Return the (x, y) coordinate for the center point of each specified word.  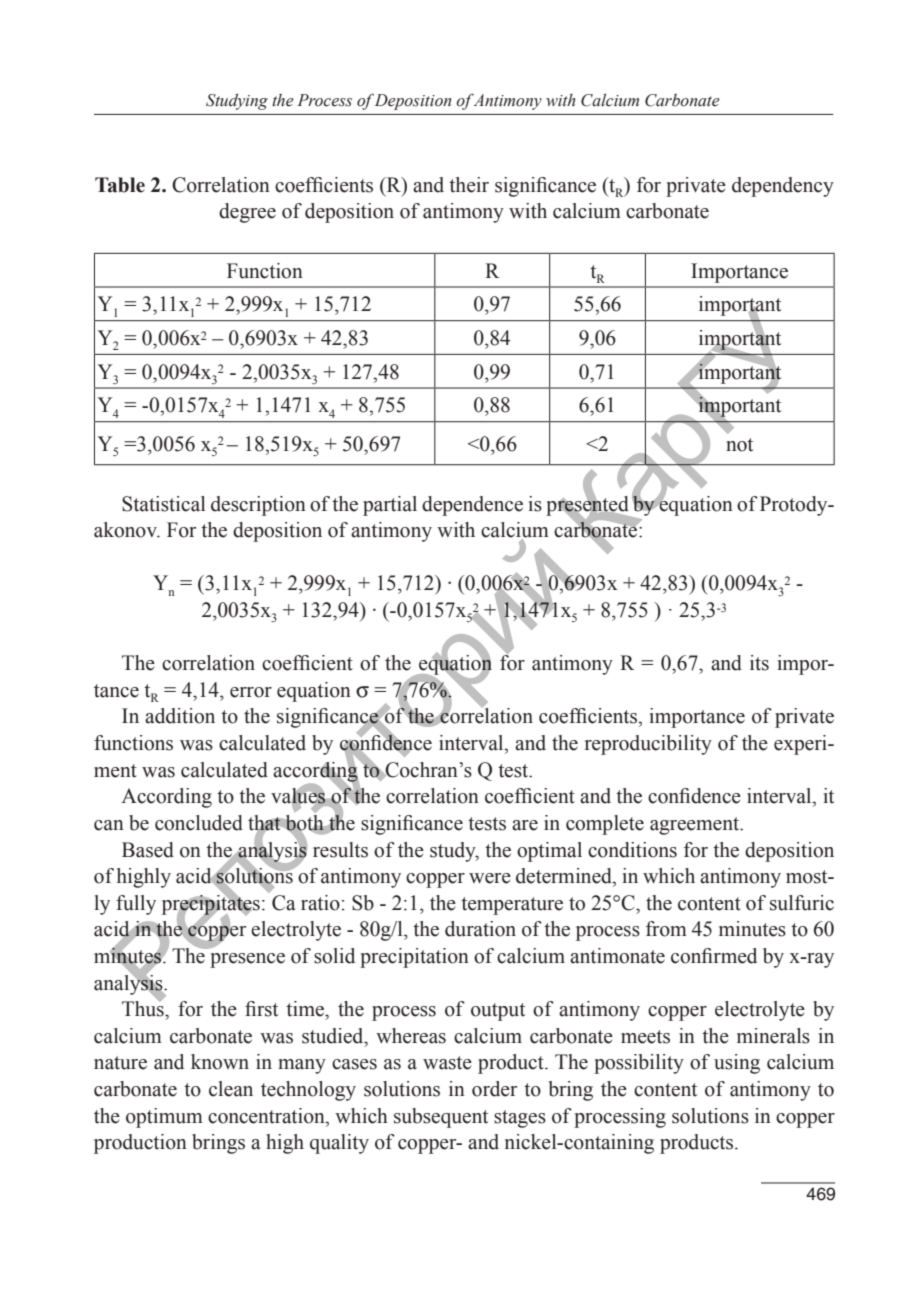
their (469, 185)
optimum (164, 1118)
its (759, 663)
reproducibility (648, 745)
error (251, 692)
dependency (783, 187)
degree (247, 213)
